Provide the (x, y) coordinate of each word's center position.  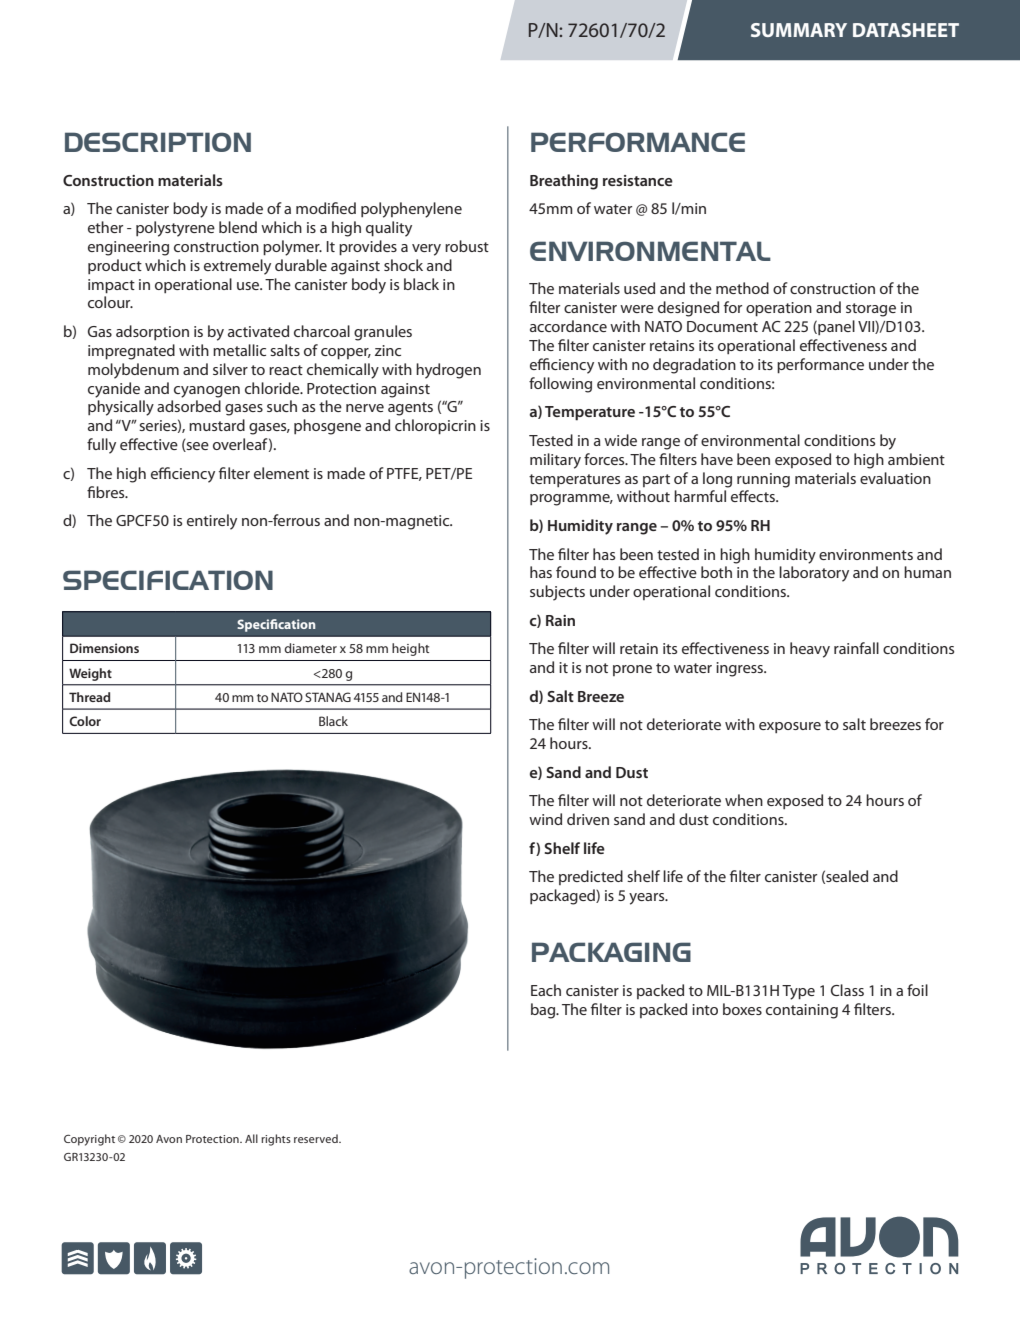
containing (802, 1011)
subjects (557, 593)
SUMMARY (799, 30)
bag (544, 1011)
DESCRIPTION (158, 142)
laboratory (814, 574)
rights (276, 1140)
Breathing (564, 182)
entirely (212, 522)
